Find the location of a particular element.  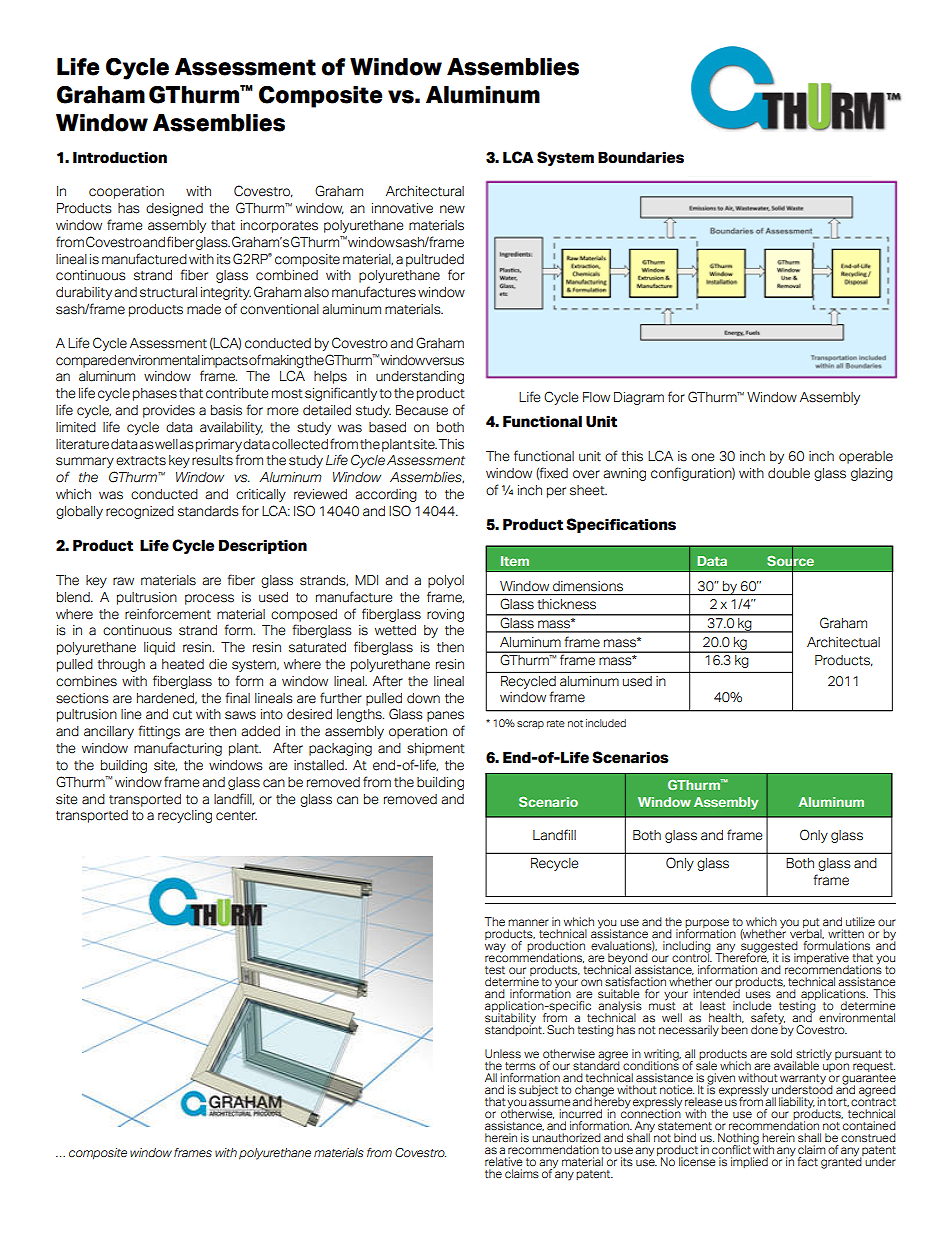

Such is located at coordinates (560, 1029).
